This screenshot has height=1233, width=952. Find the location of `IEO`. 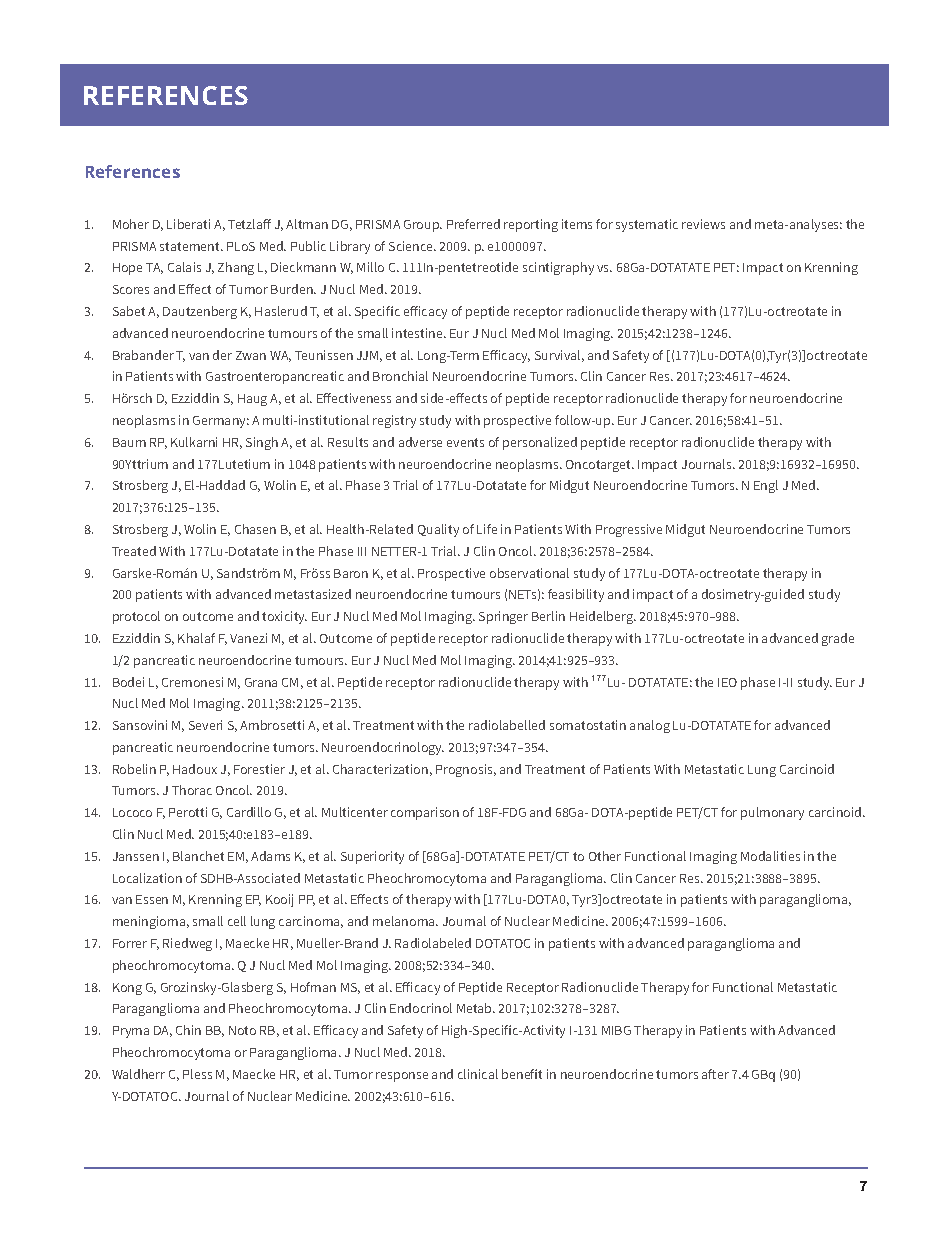

IEO is located at coordinates (727, 682).
